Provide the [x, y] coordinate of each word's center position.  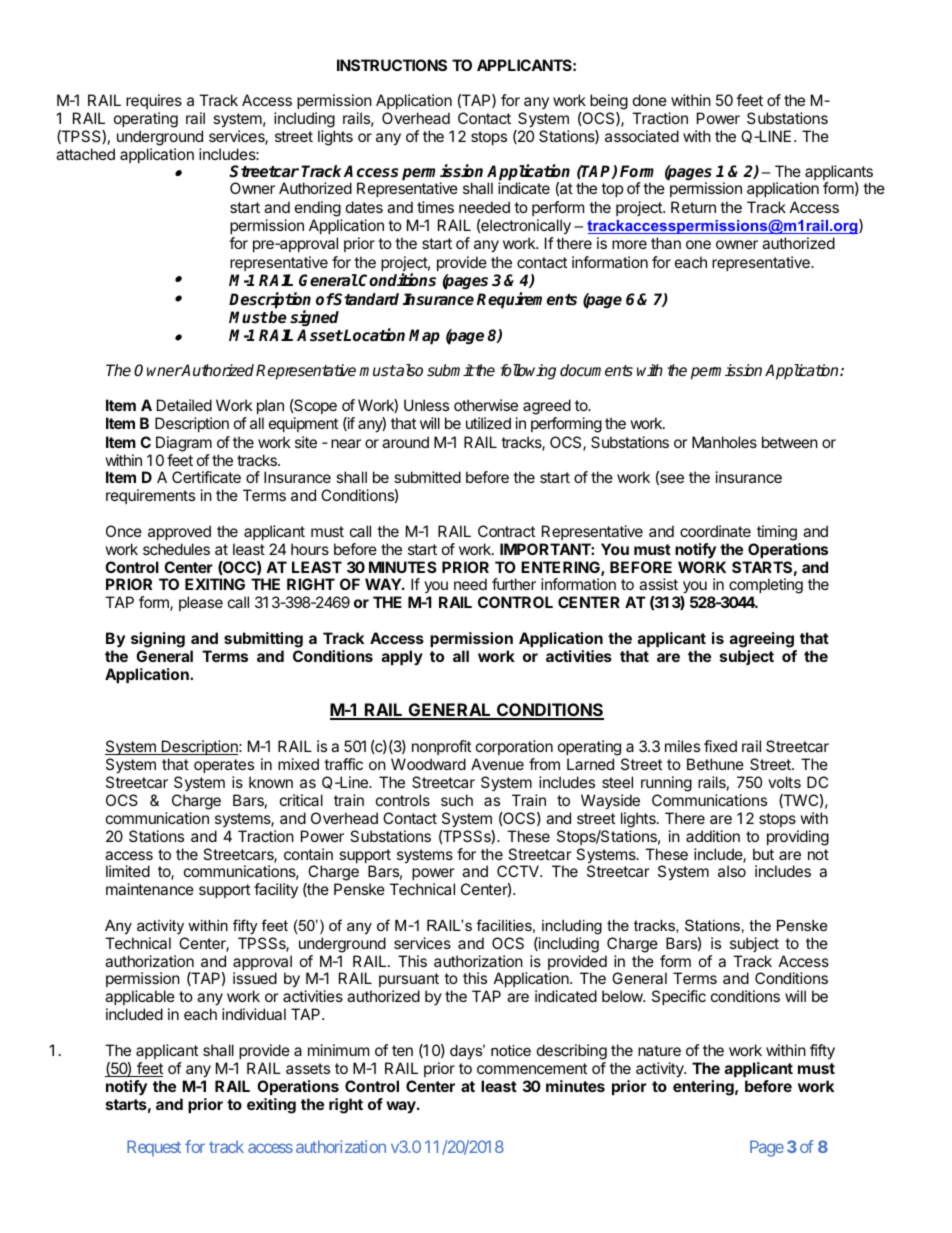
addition [713, 836]
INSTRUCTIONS [392, 65]
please [201, 603]
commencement [532, 1068]
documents [596, 370]
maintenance [150, 889]
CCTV [519, 871]
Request [154, 1148]
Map [424, 337]
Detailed [184, 405]
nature [659, 1050]
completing [766, 587]
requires [154, 101]
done [650, 100]
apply [402, 657]
